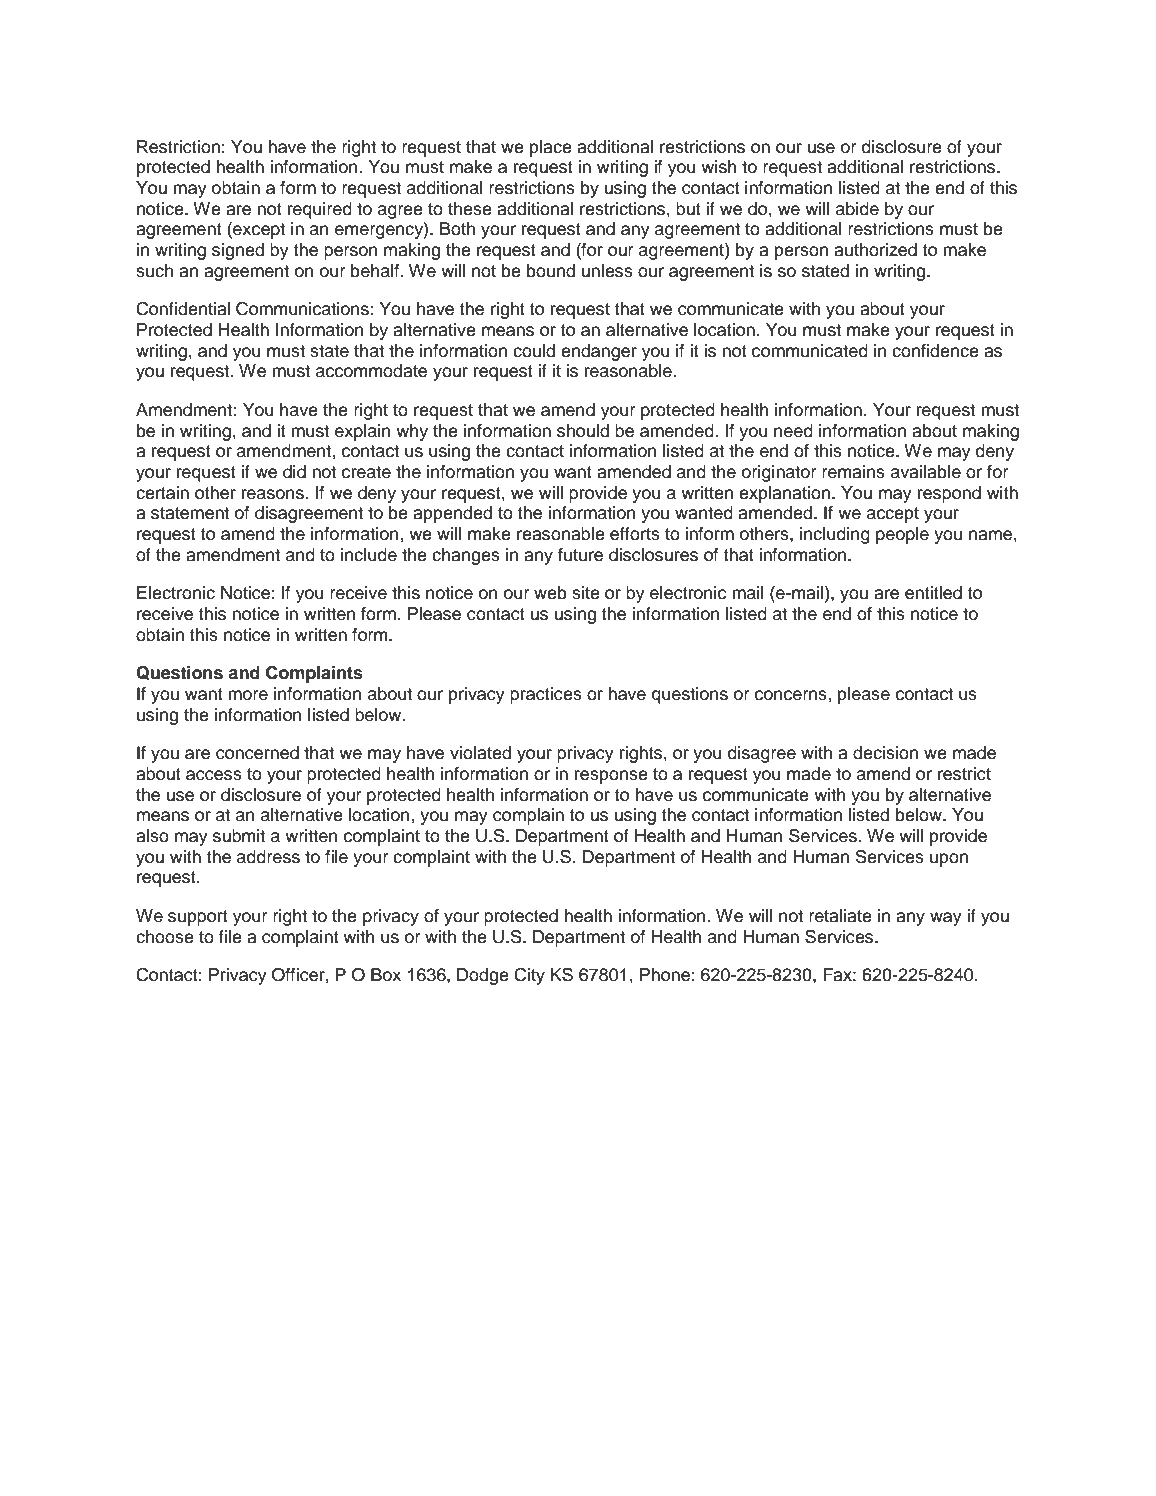 The height and width of the screenshot is (1496, 1156). What do you see at coordinates (853, 472) in the screenshot?
I see `remains` at bounding box center [853, 472].
